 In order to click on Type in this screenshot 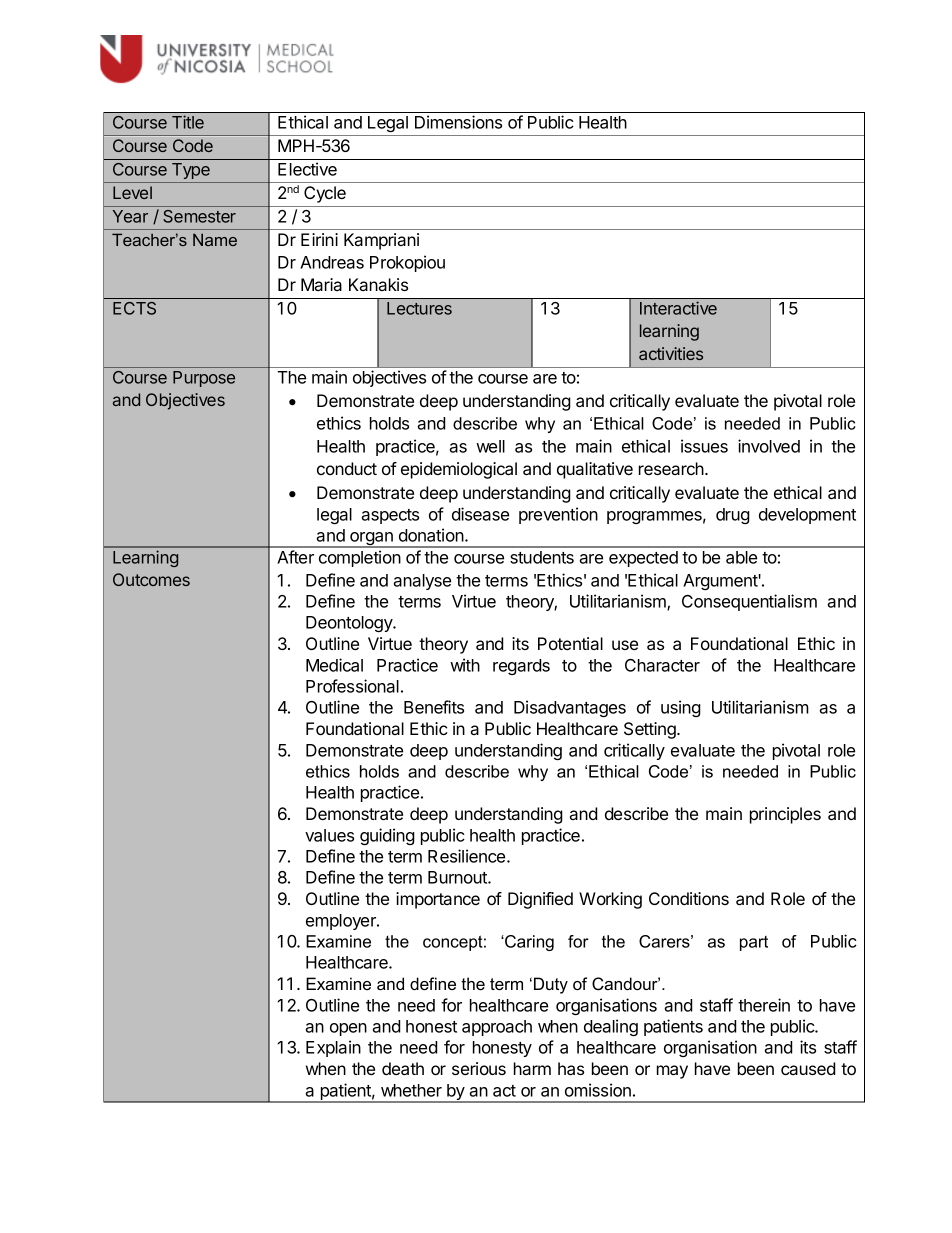, I will do `click(191, 171)`.
